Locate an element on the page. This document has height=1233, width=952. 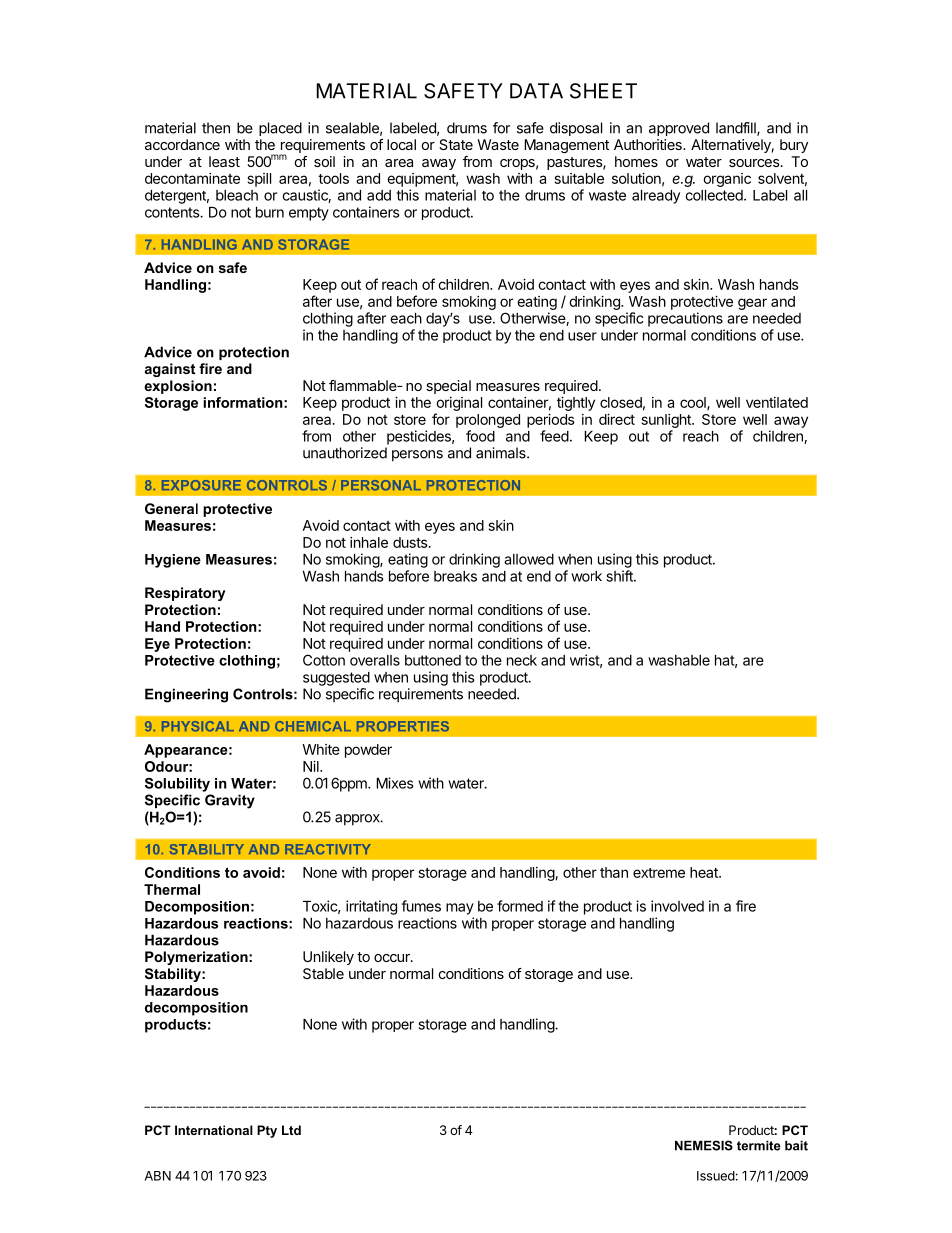
heat is located at coordinates (705, 872).
